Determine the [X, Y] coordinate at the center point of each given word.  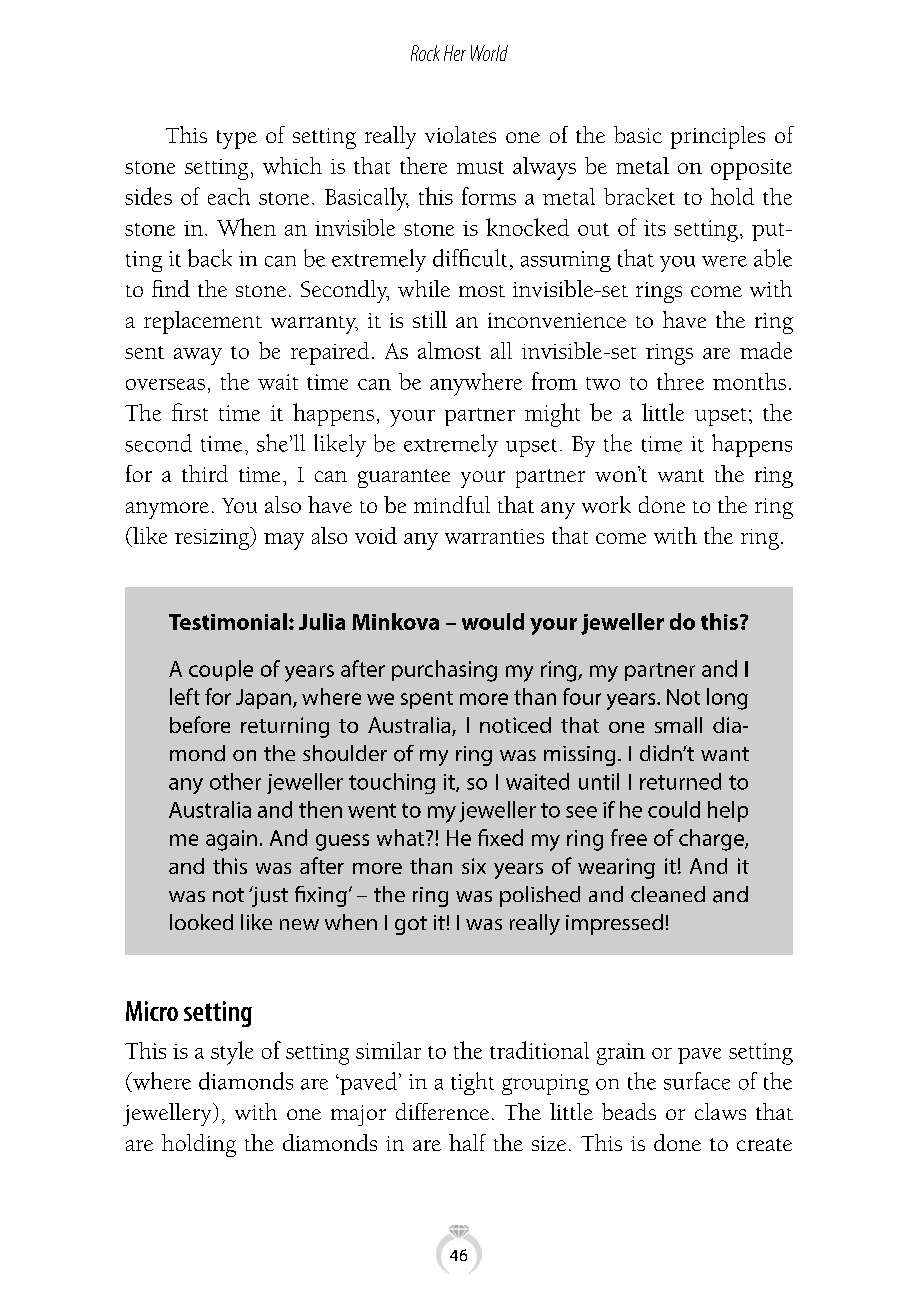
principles [718, 137]
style [232, 1053]
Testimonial [228, 621]
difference [442, 1111]
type [237, 139]
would [493, 621]
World [489, 53]
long [727, 699]
